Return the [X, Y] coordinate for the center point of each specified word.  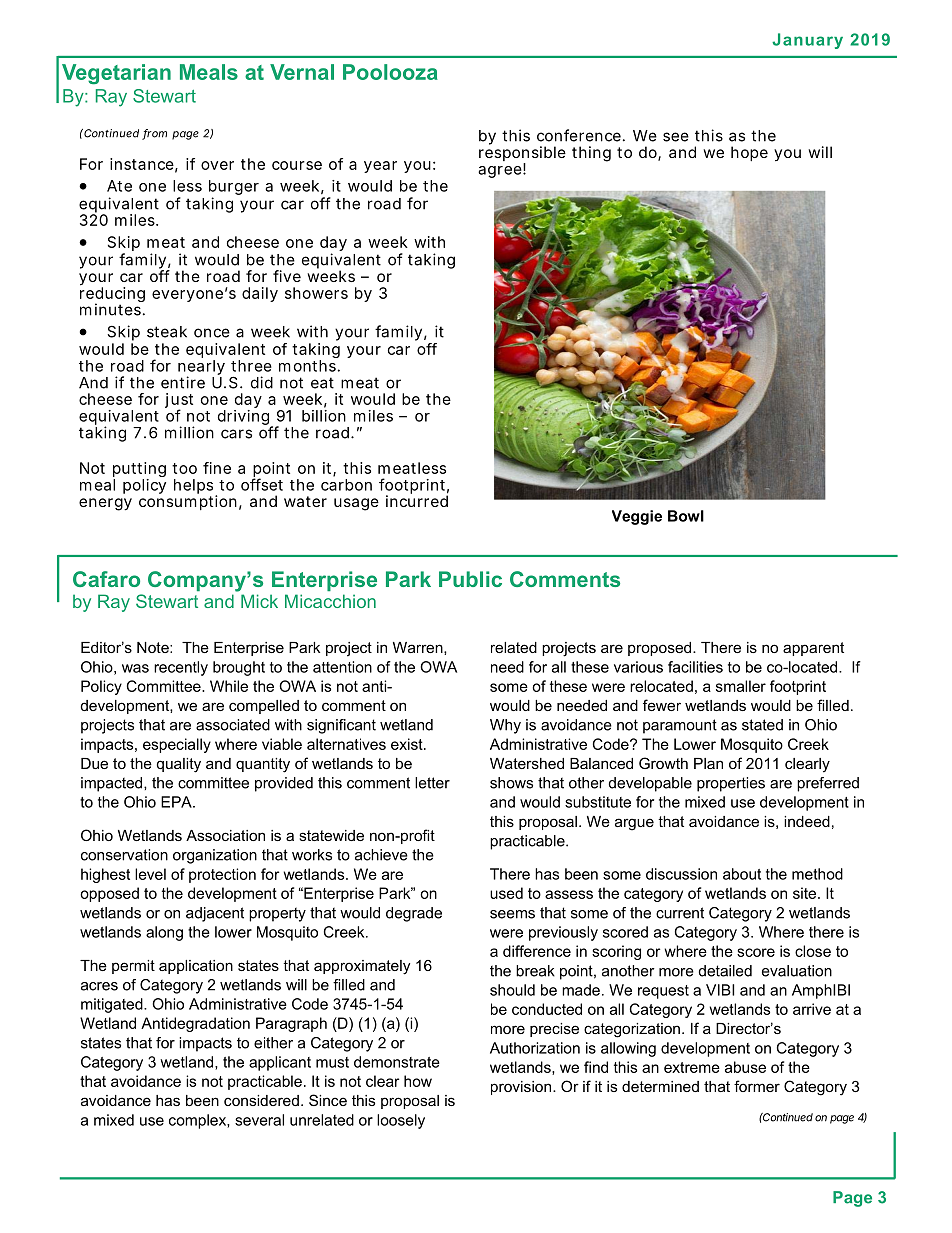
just [179, 402]
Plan [708, 763]
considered [261, 1100]
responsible [522, 154]
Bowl [686, 516]
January [807, 41]
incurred [417, 500]
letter [432, 783]
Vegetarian [116, 74]
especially [177, 745]
